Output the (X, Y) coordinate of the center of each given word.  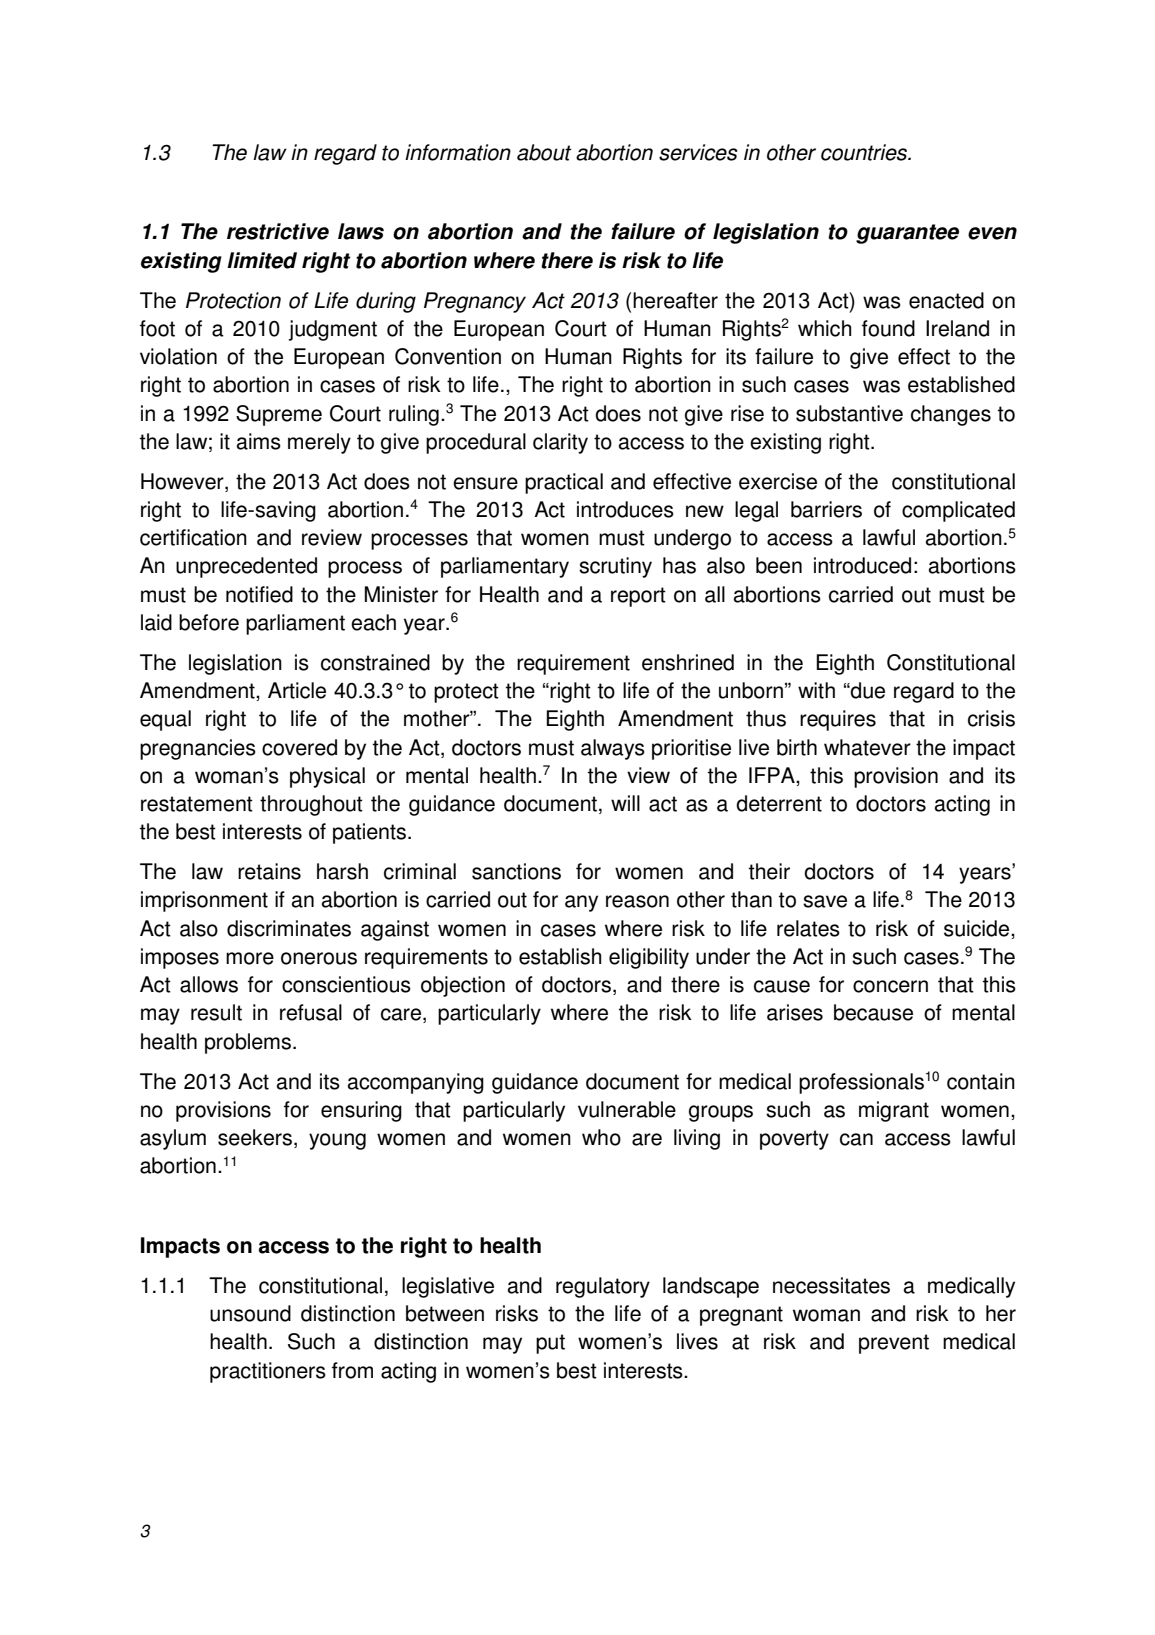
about (544, 152)
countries (865, 152)
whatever (867, 747)
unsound (250, 1313)
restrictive (278, 231)
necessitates (831, 1285)
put (550, 1344)
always (613, 749)
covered (299, 747)
